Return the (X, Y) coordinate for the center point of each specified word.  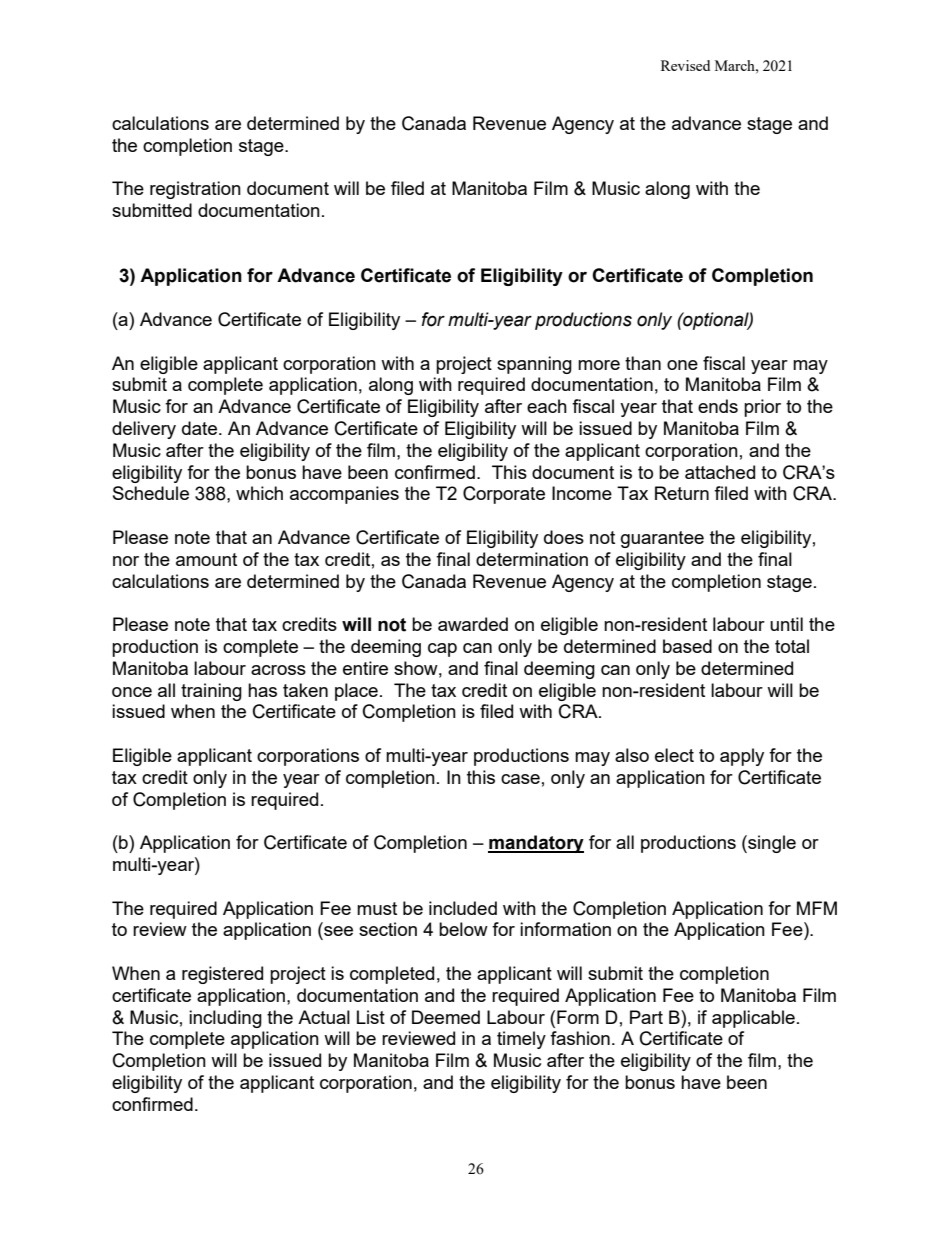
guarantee (662, 539)
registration (195, 190)
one (682, 365)
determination (532, 559)
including (225, 1019)
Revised (685, 65)
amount (206, 559)
